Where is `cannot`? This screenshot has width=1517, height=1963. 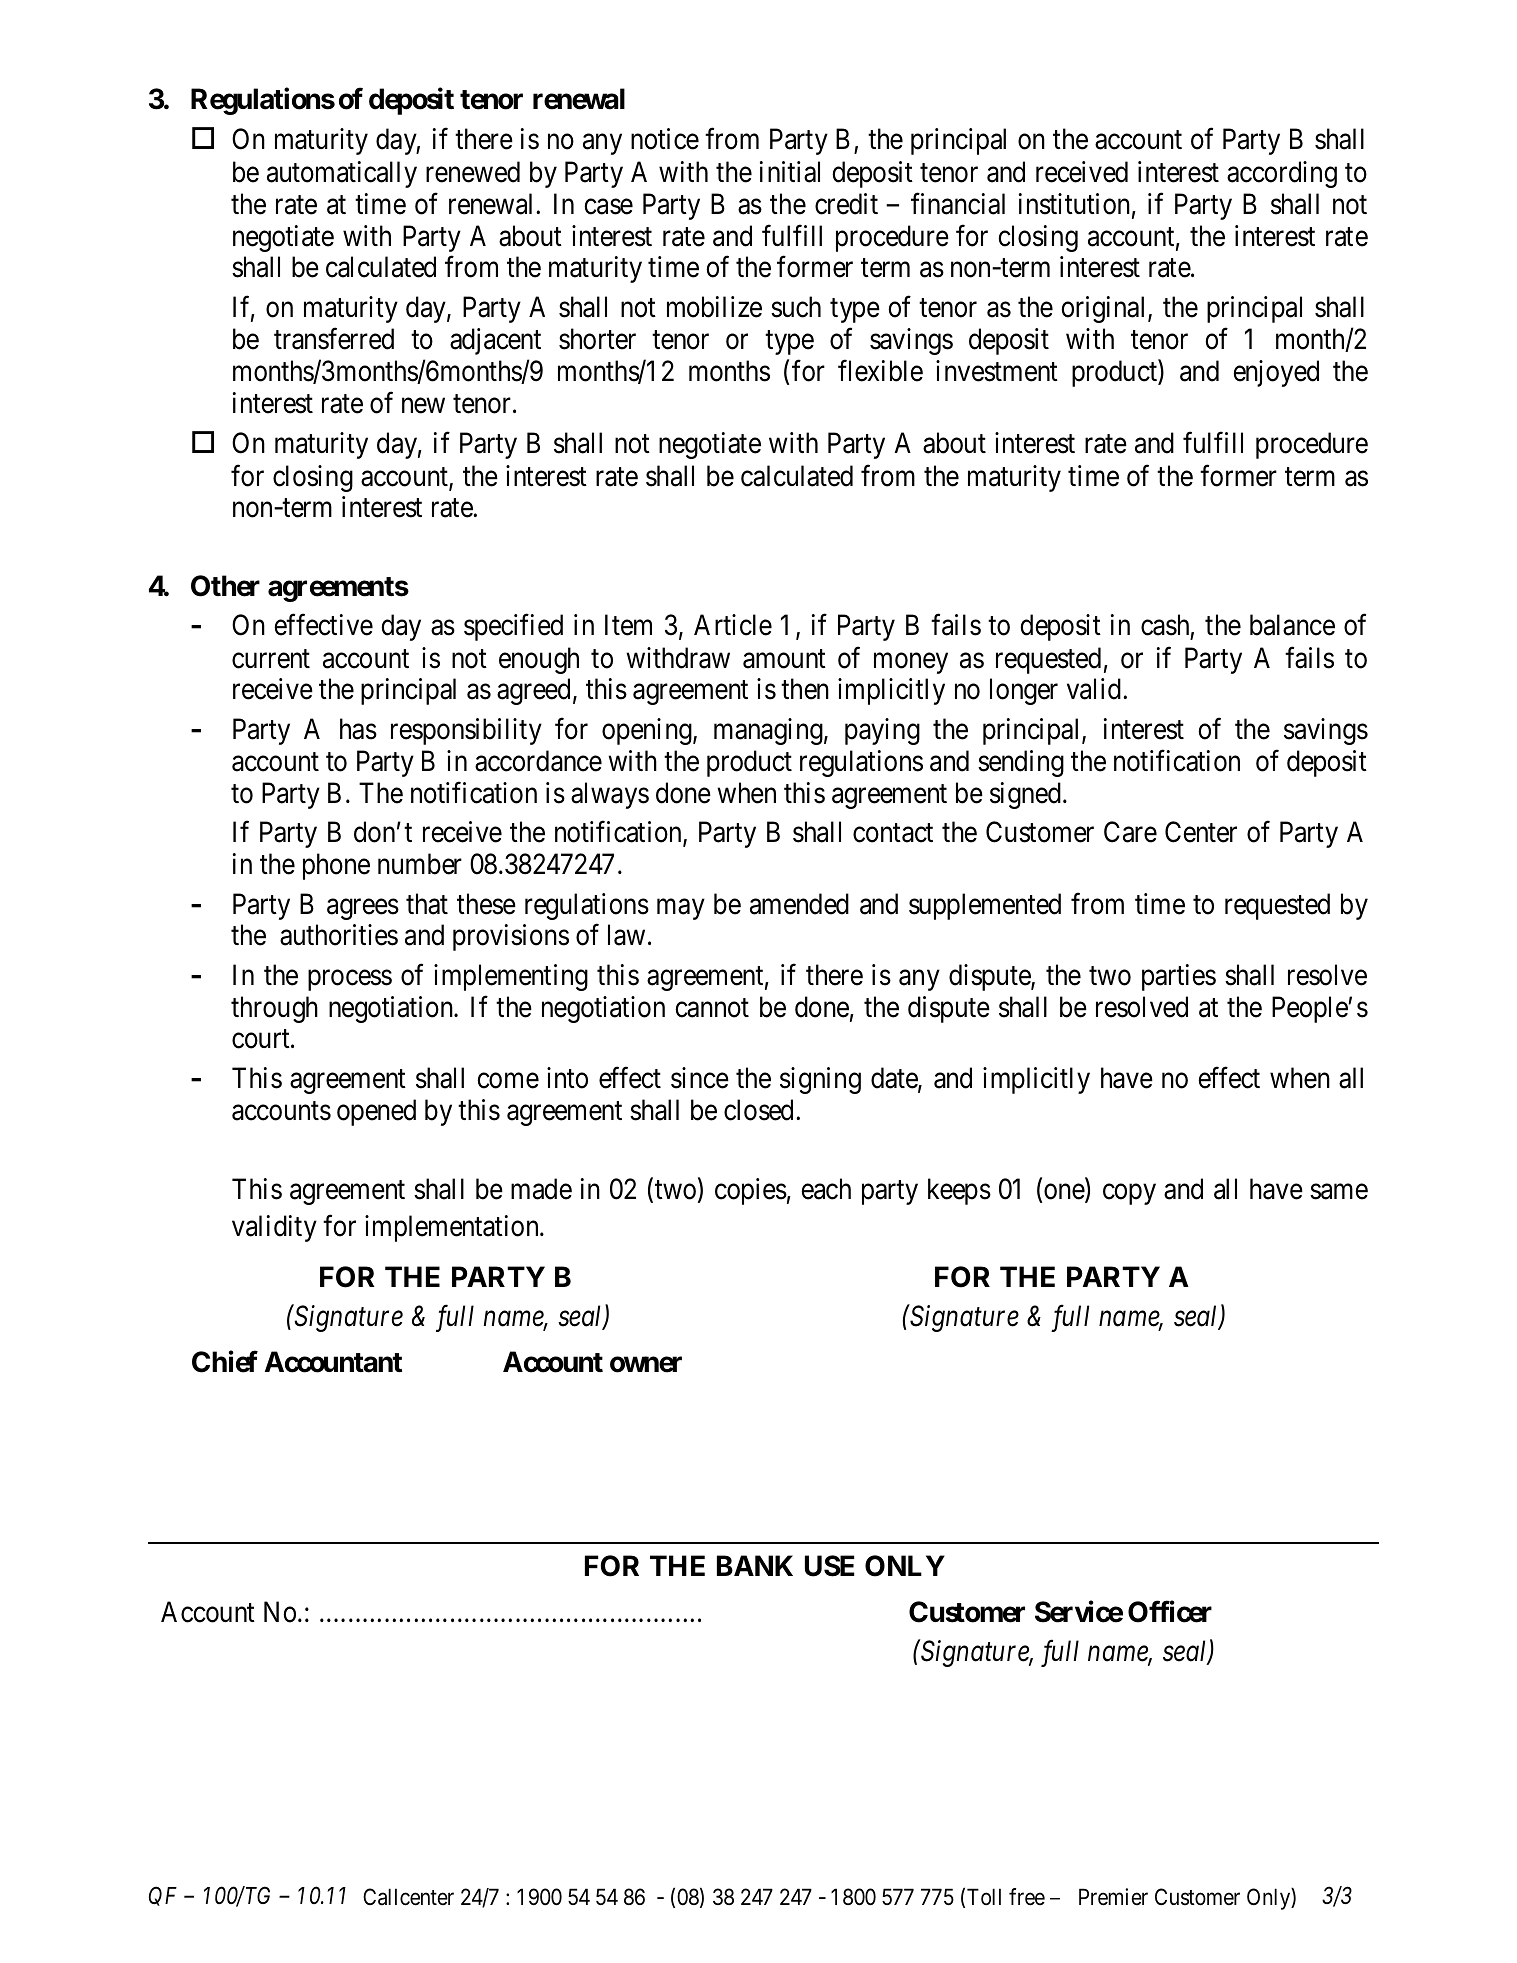 cannot is located at coordinates (712, 1008).
